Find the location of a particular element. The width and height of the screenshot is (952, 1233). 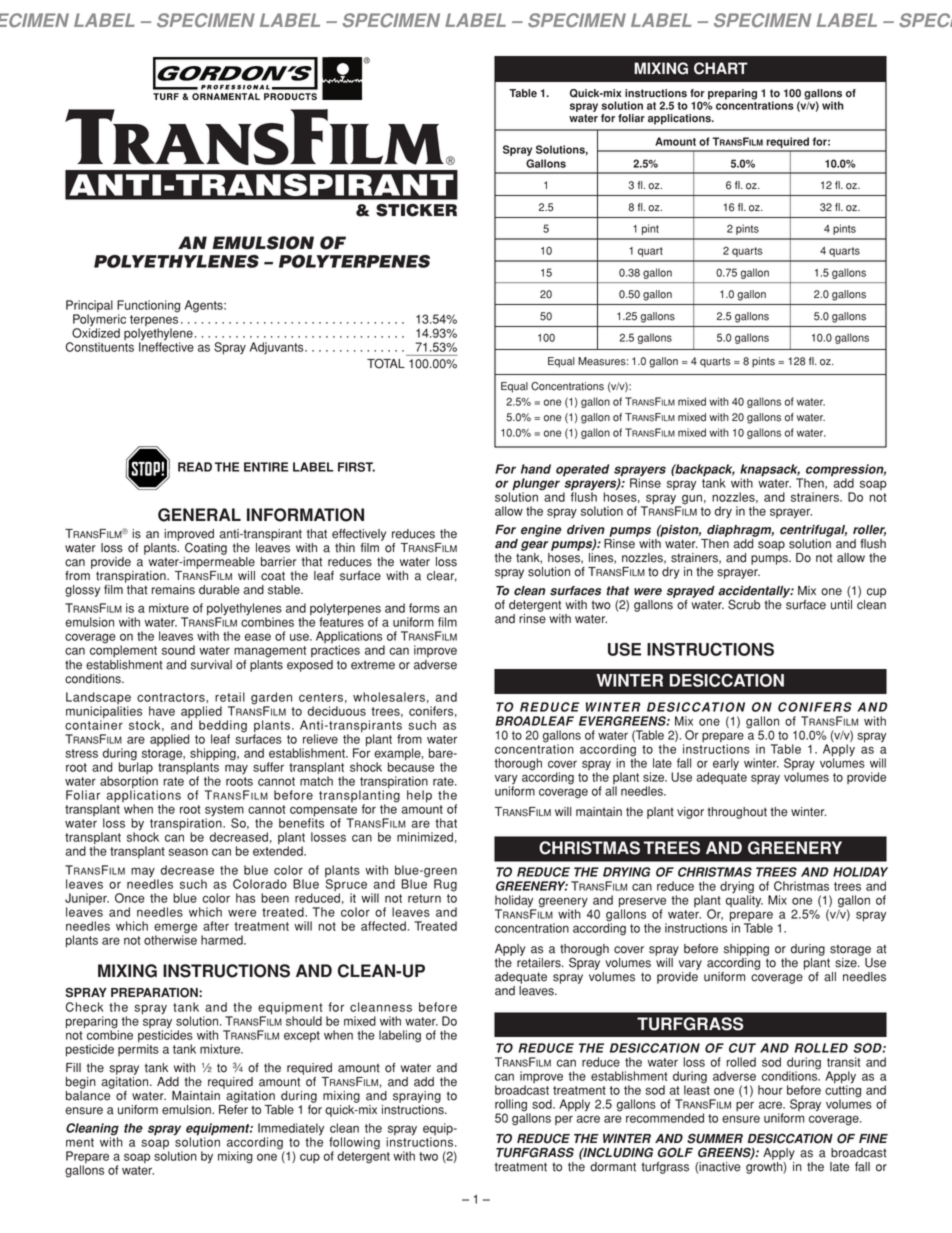

CHART is located at coordinates (721, 68).
